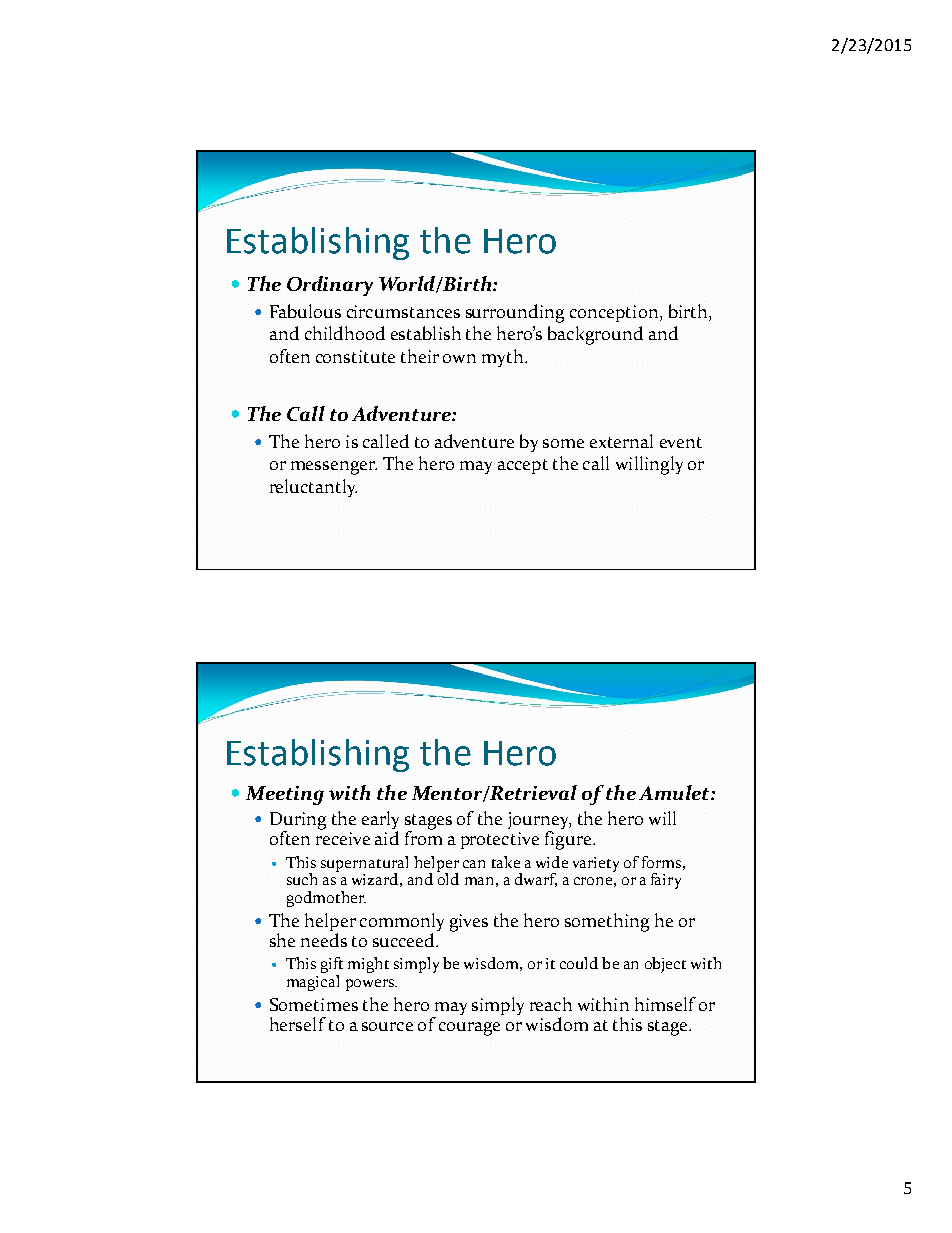 The image size is (952, 1233). I want to click on Ordinary, so click(330, 286).
